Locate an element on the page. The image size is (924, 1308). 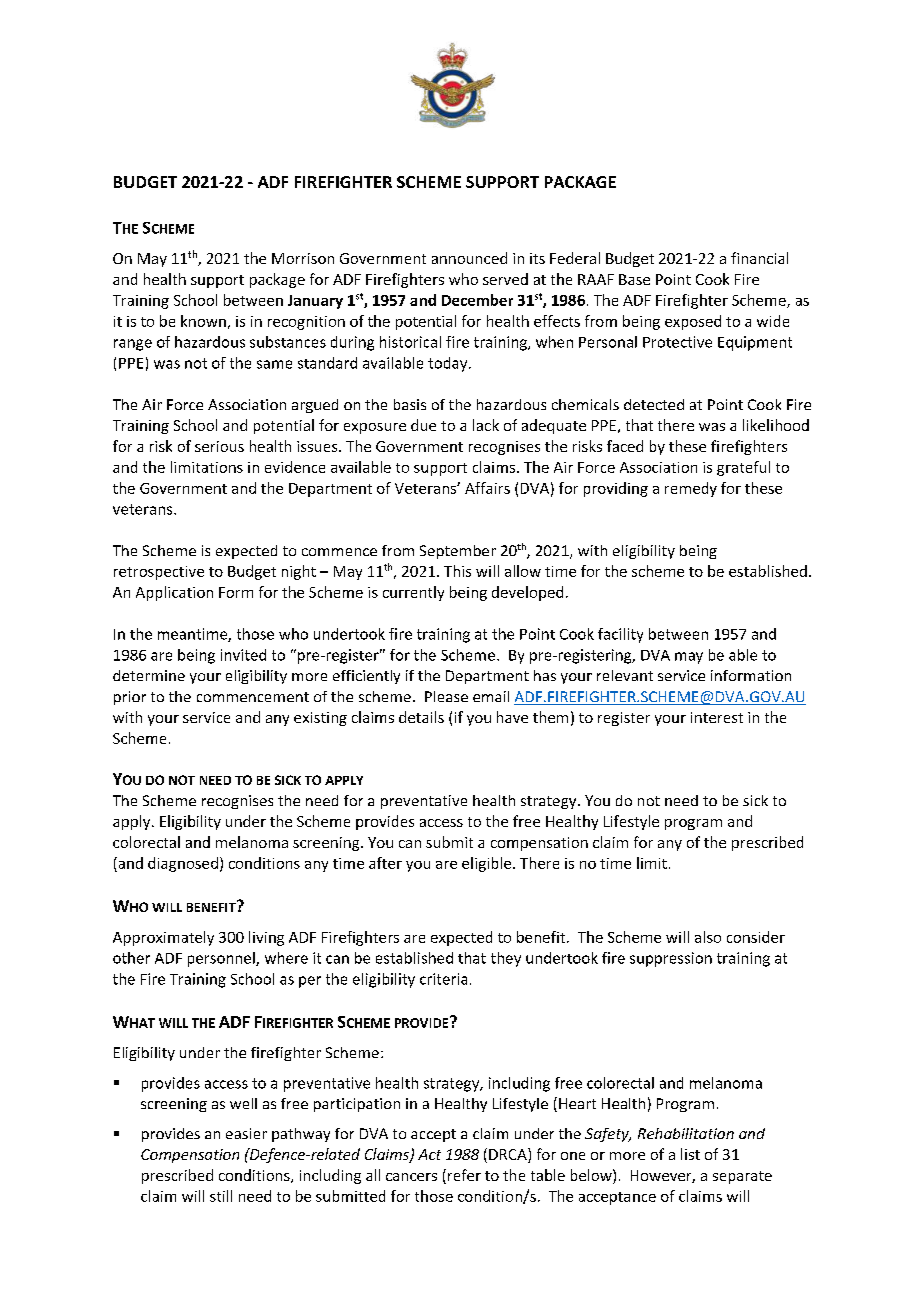
December is located at coordinates (477, 300).
